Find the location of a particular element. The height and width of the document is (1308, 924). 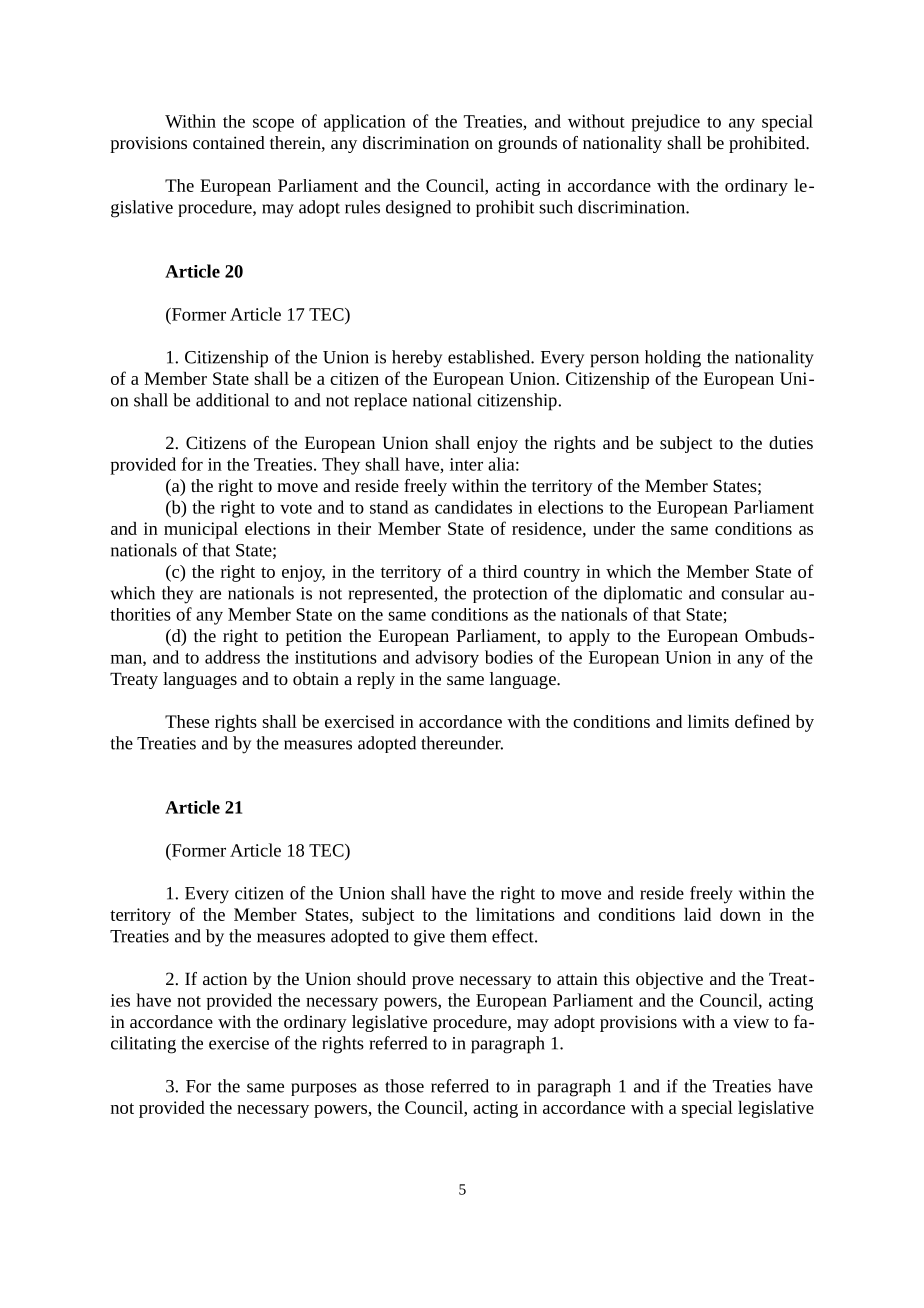

purposes is located at coordinates (324, 1089).
